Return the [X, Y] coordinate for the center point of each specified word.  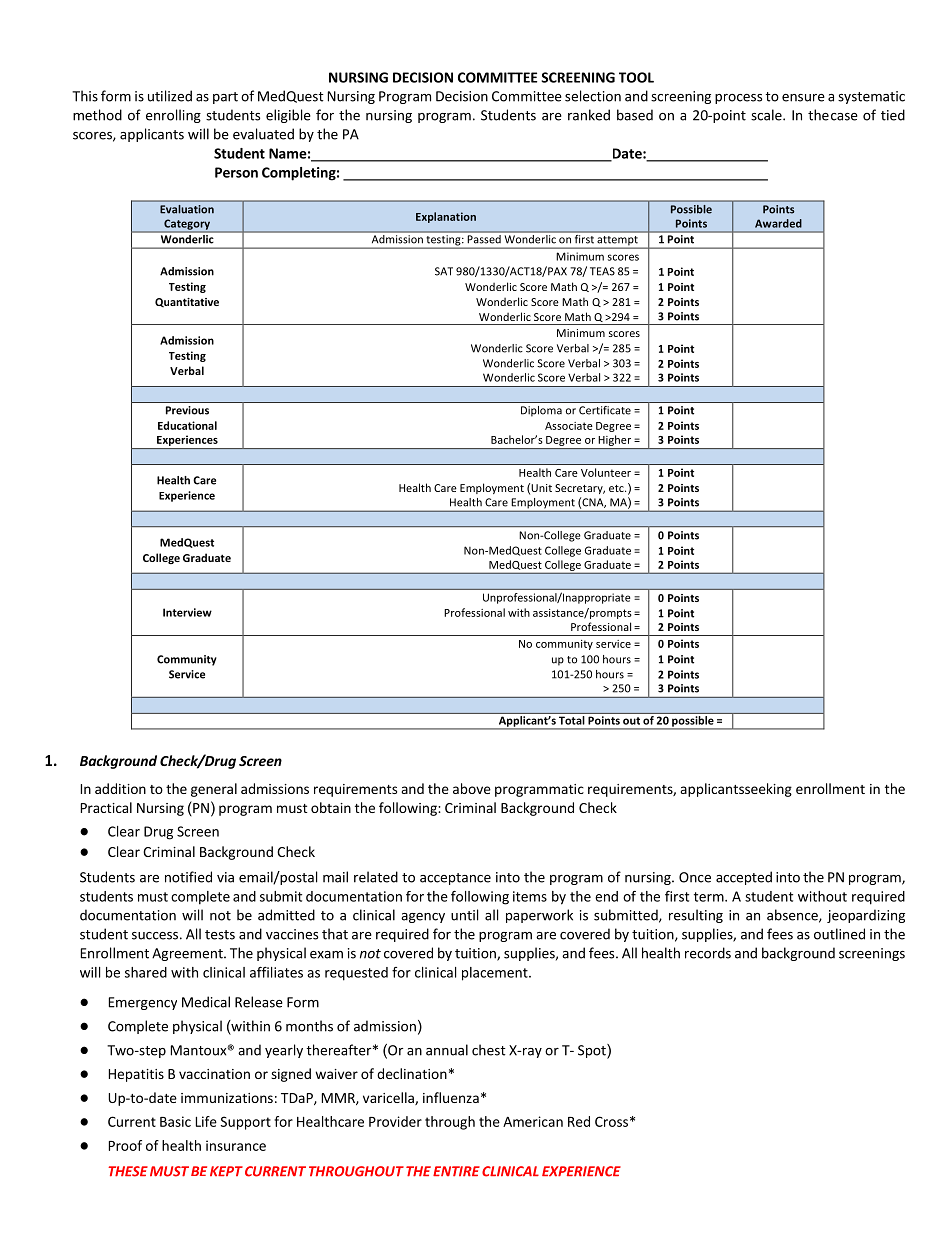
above [472, 788]
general [214, 790]
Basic [175, 1121]
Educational [187, 425]
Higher [615, 442]
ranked [589, 115]
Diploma [541, 411]
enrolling [173, 116]
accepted [744, 878]
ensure [803, 98]
